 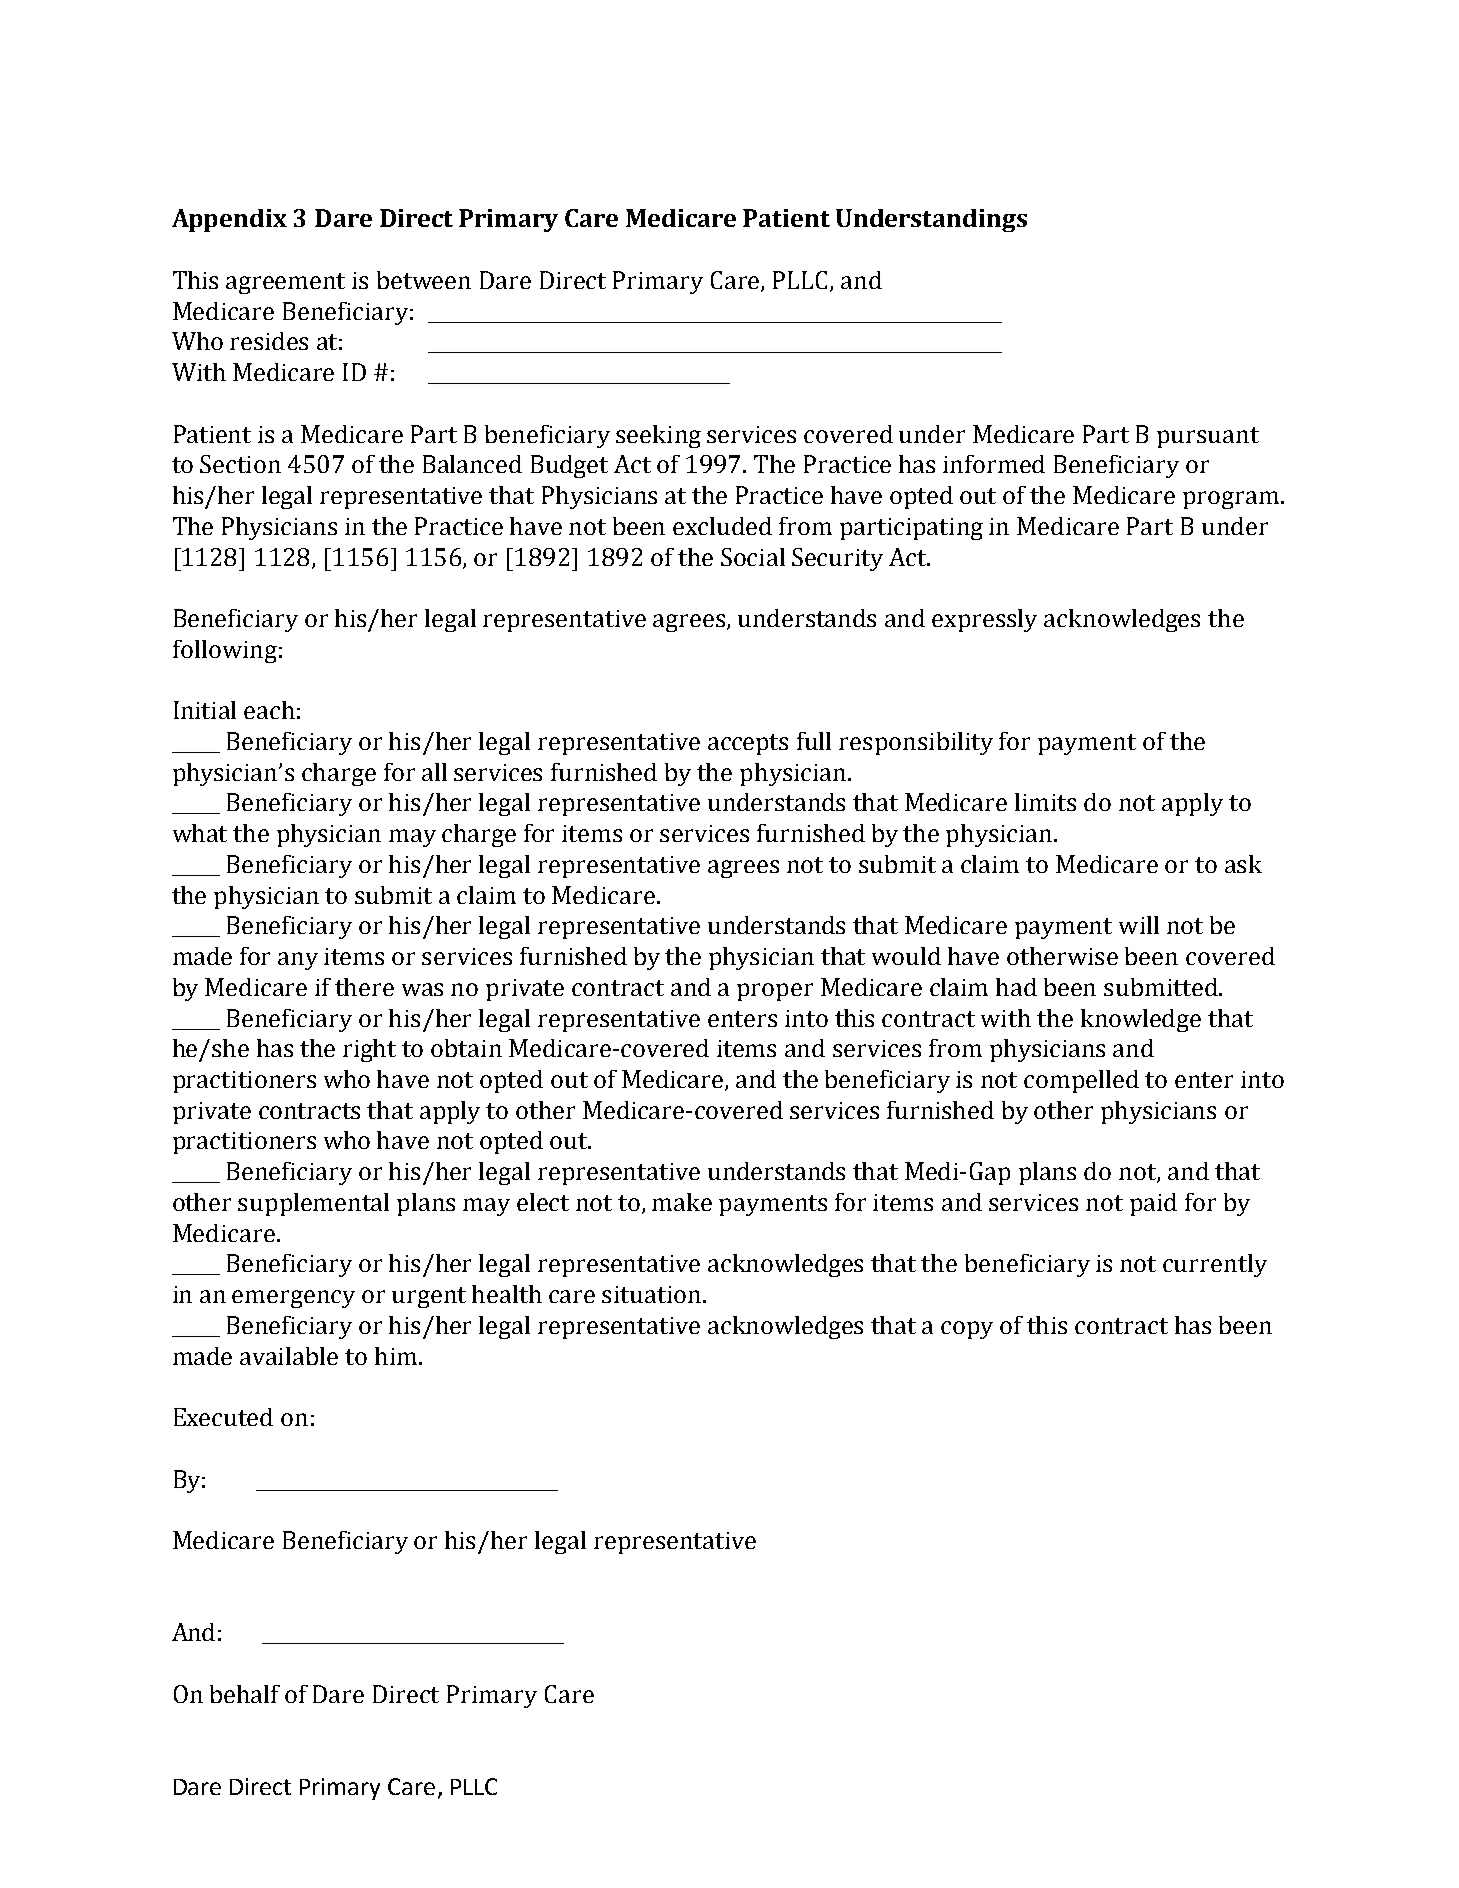 I want to click on behalf, so click(x=245, y=1694).
